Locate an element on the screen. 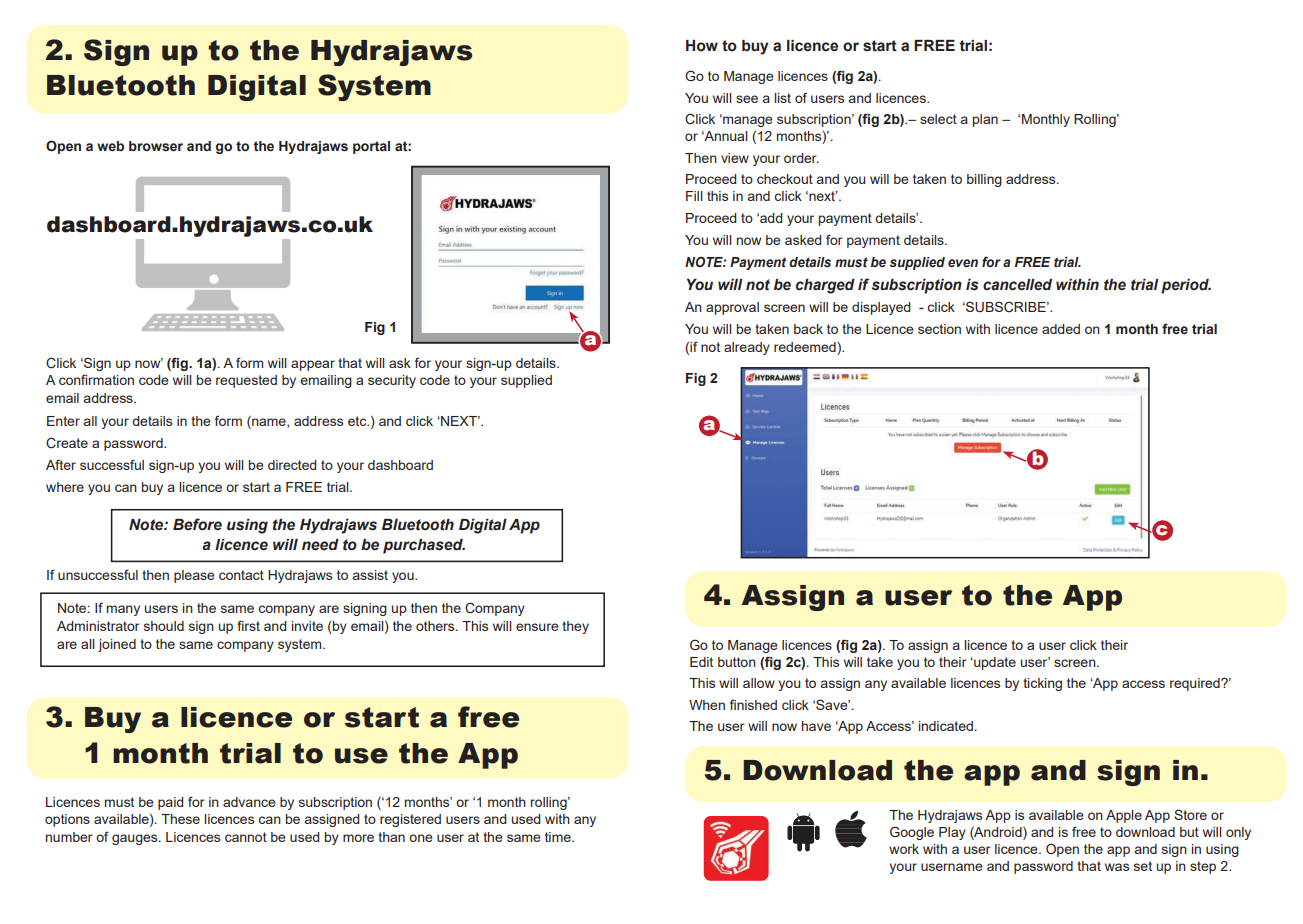  directed is located at coordinates (292, 465).
